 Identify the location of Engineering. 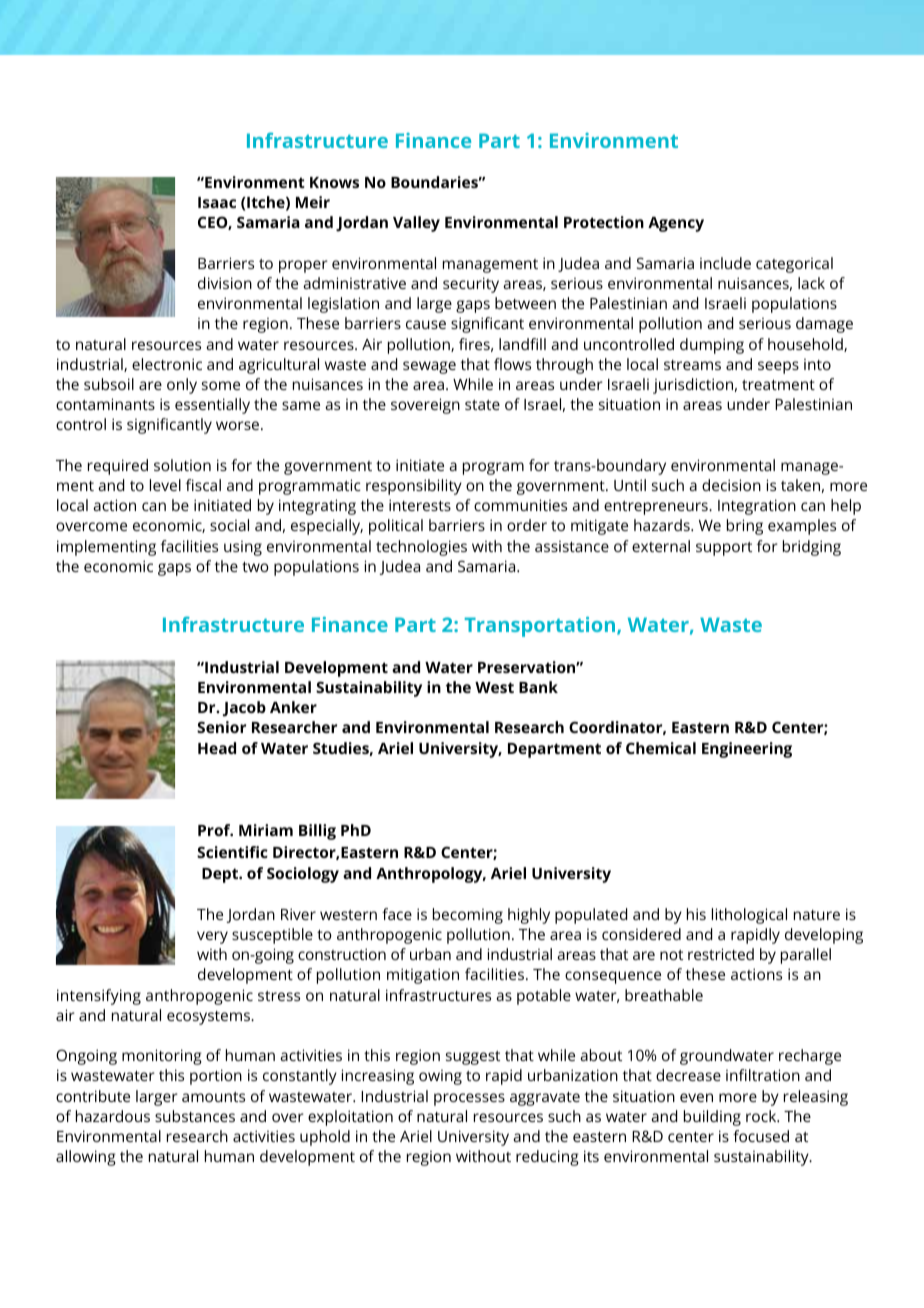
(747, 750).
